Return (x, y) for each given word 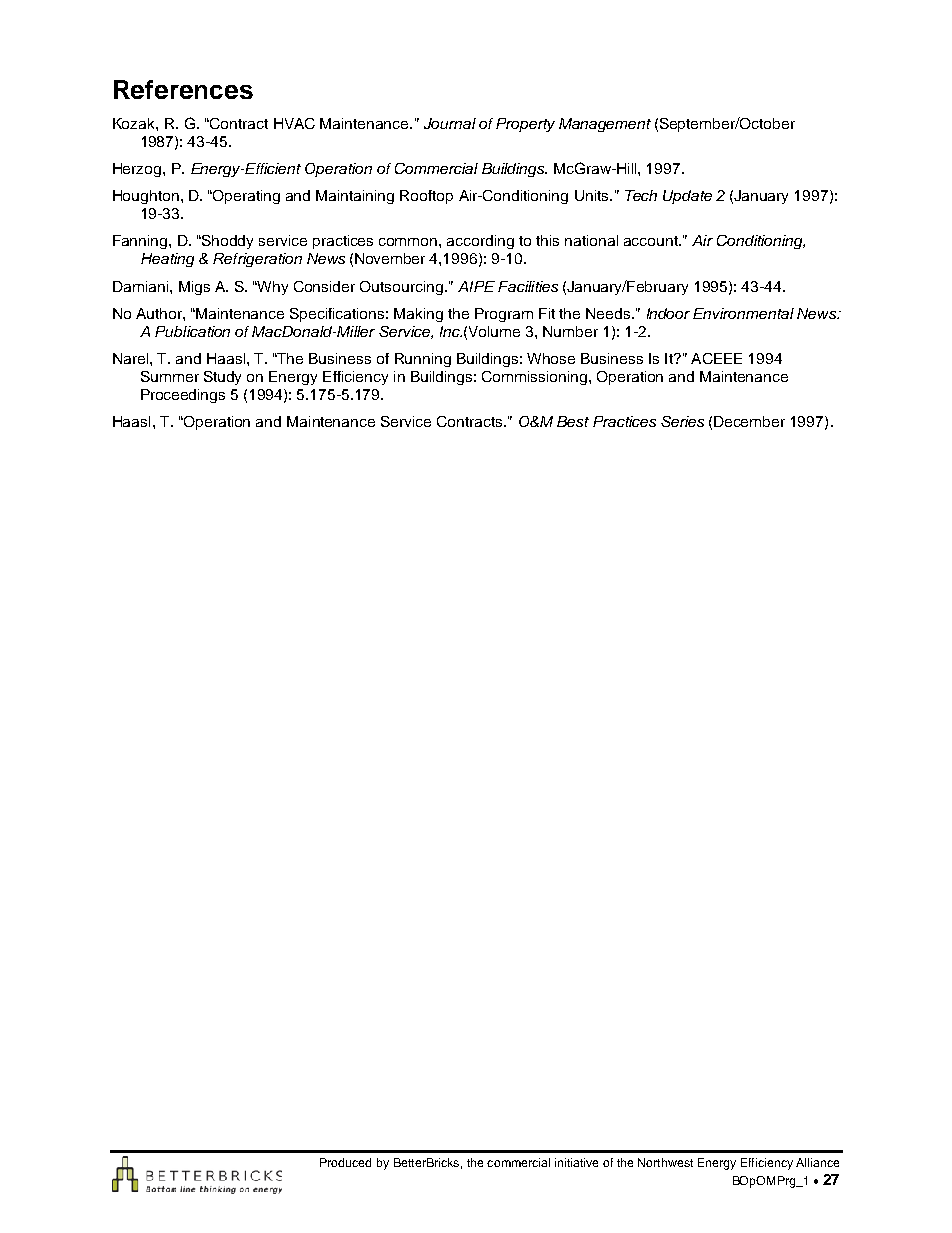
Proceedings (183, 396)
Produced (345, 1162)
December (749, 421)
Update (687, 197)
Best (573, 421)
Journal (450, 123)
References (183, 89)
